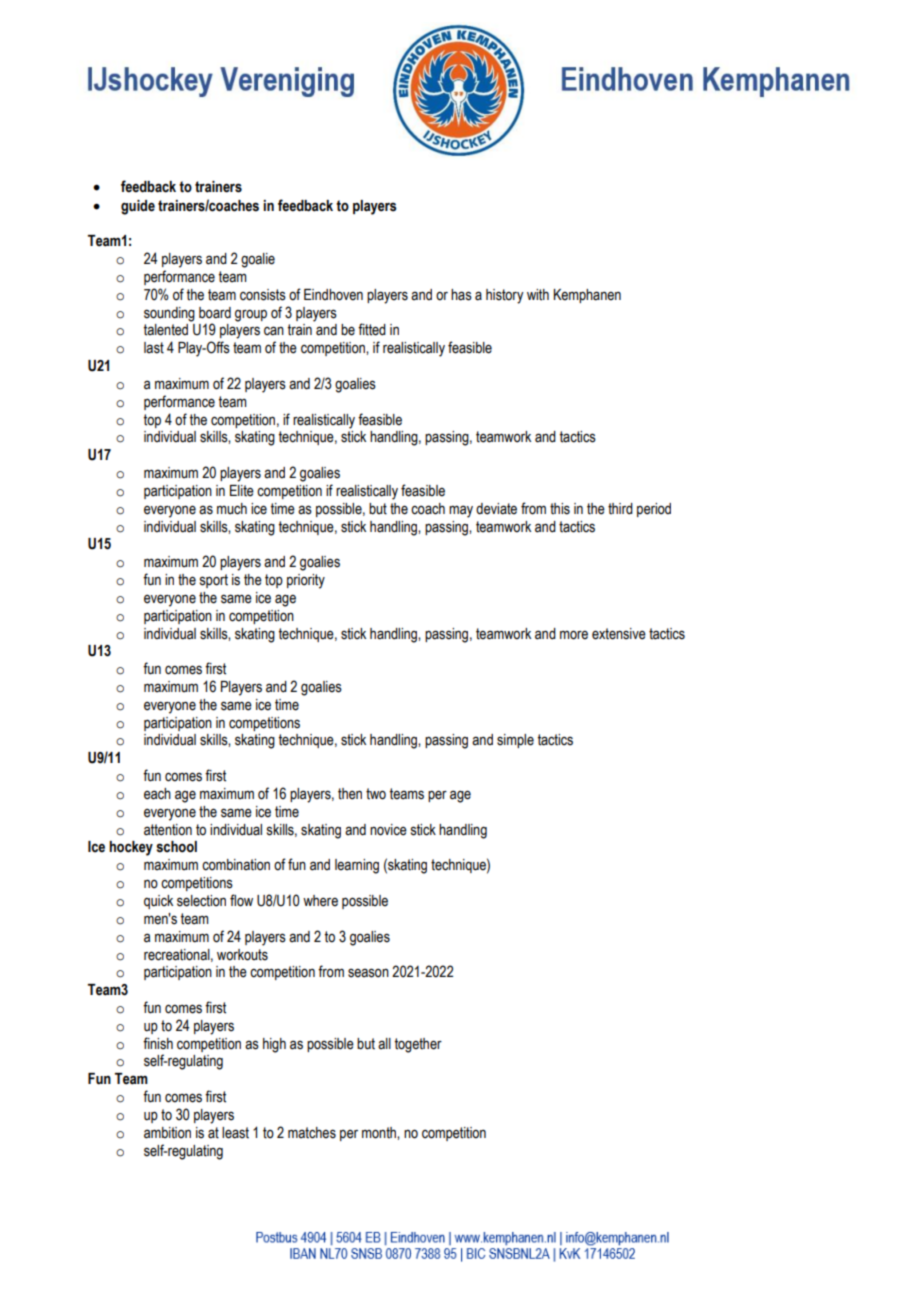  I want to click on attention, so click(168, 830).
